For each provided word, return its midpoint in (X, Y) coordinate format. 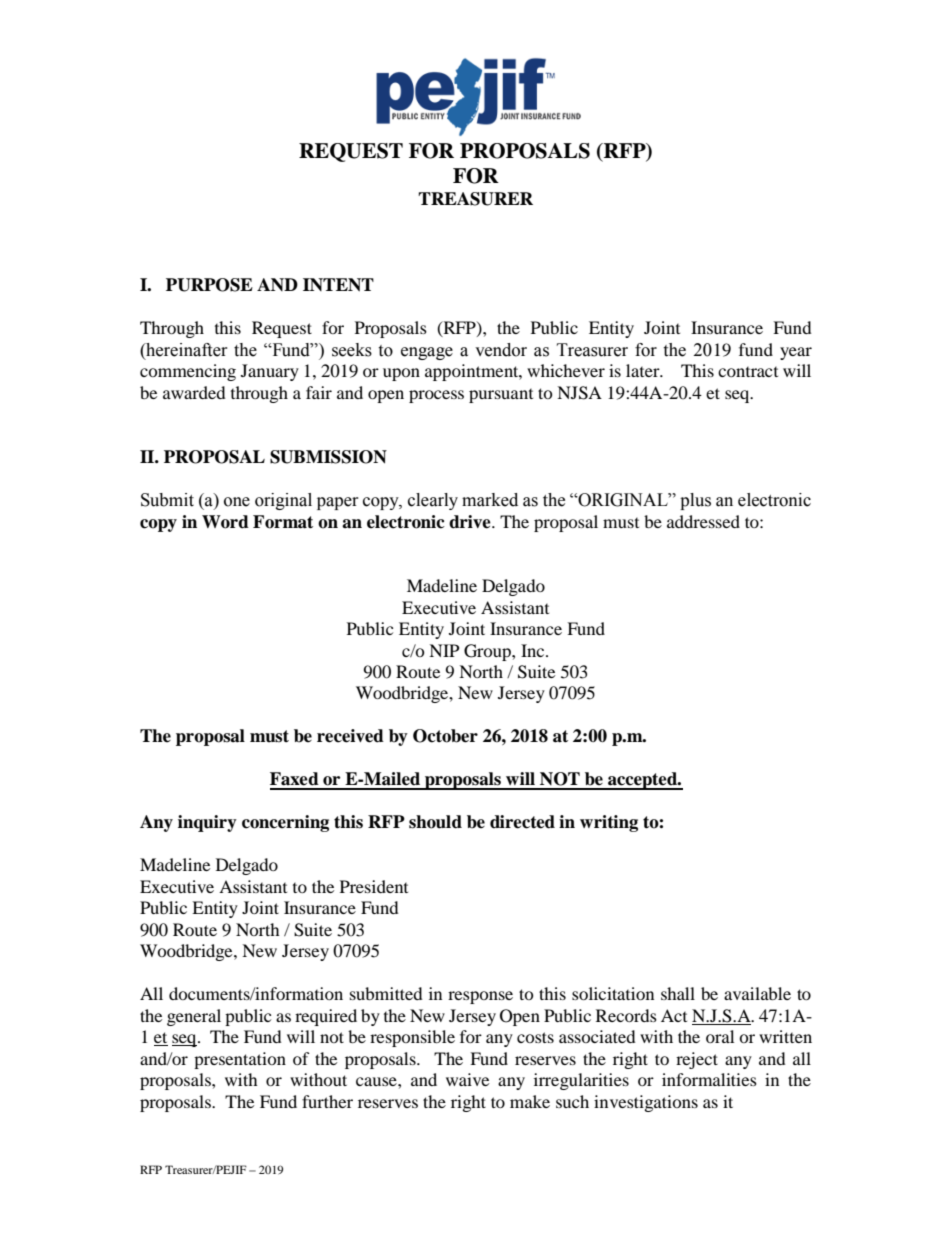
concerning (285, 823)
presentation (240, 1060)
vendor (501, 350)
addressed (703, 521)
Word (225, 522)
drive (471, 522)
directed (522, 822)
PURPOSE (209, 285)
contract (748, 372)
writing (609, 823)
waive (467, 1079)
